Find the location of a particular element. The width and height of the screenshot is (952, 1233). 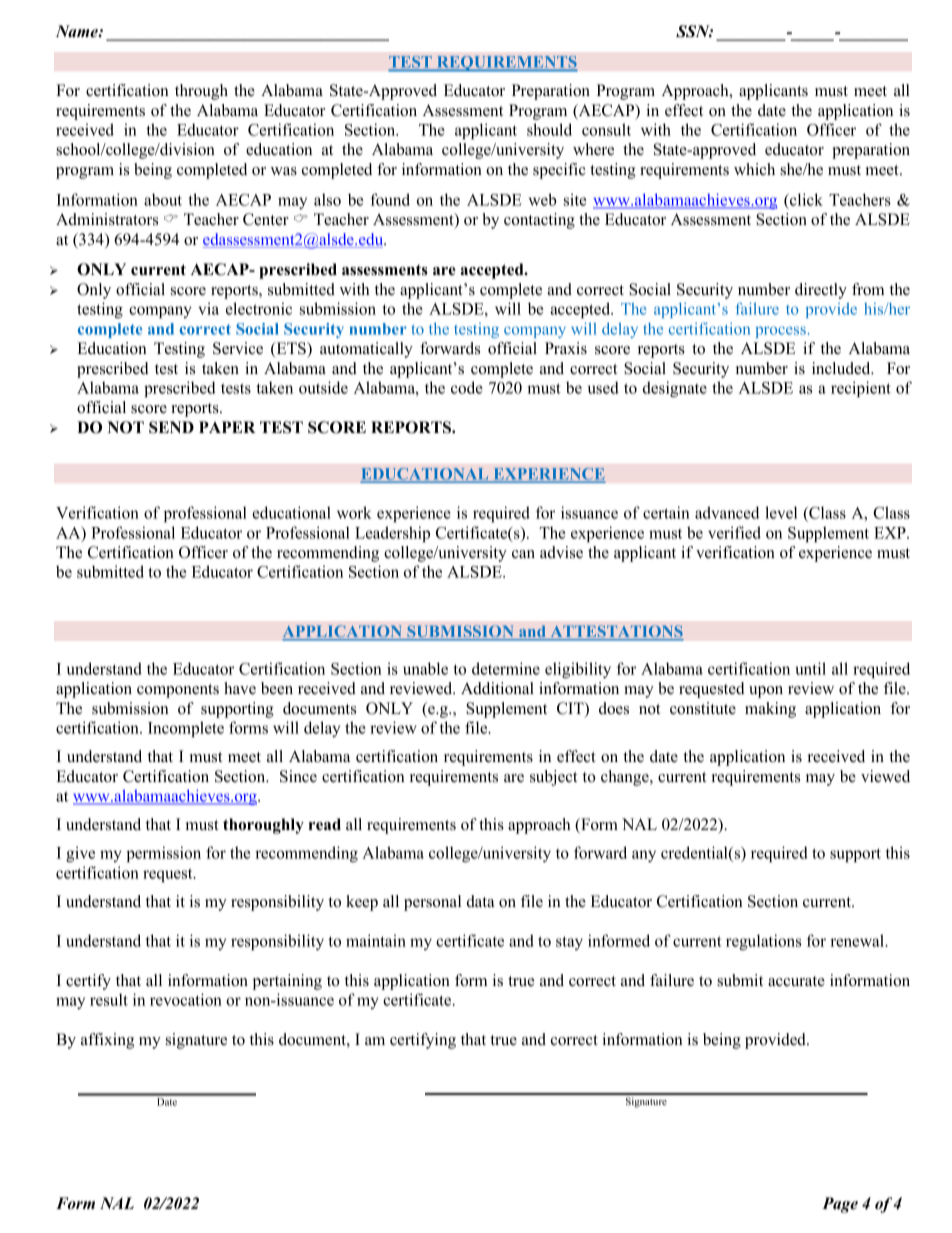

through is located at coordinates (201, 92).
